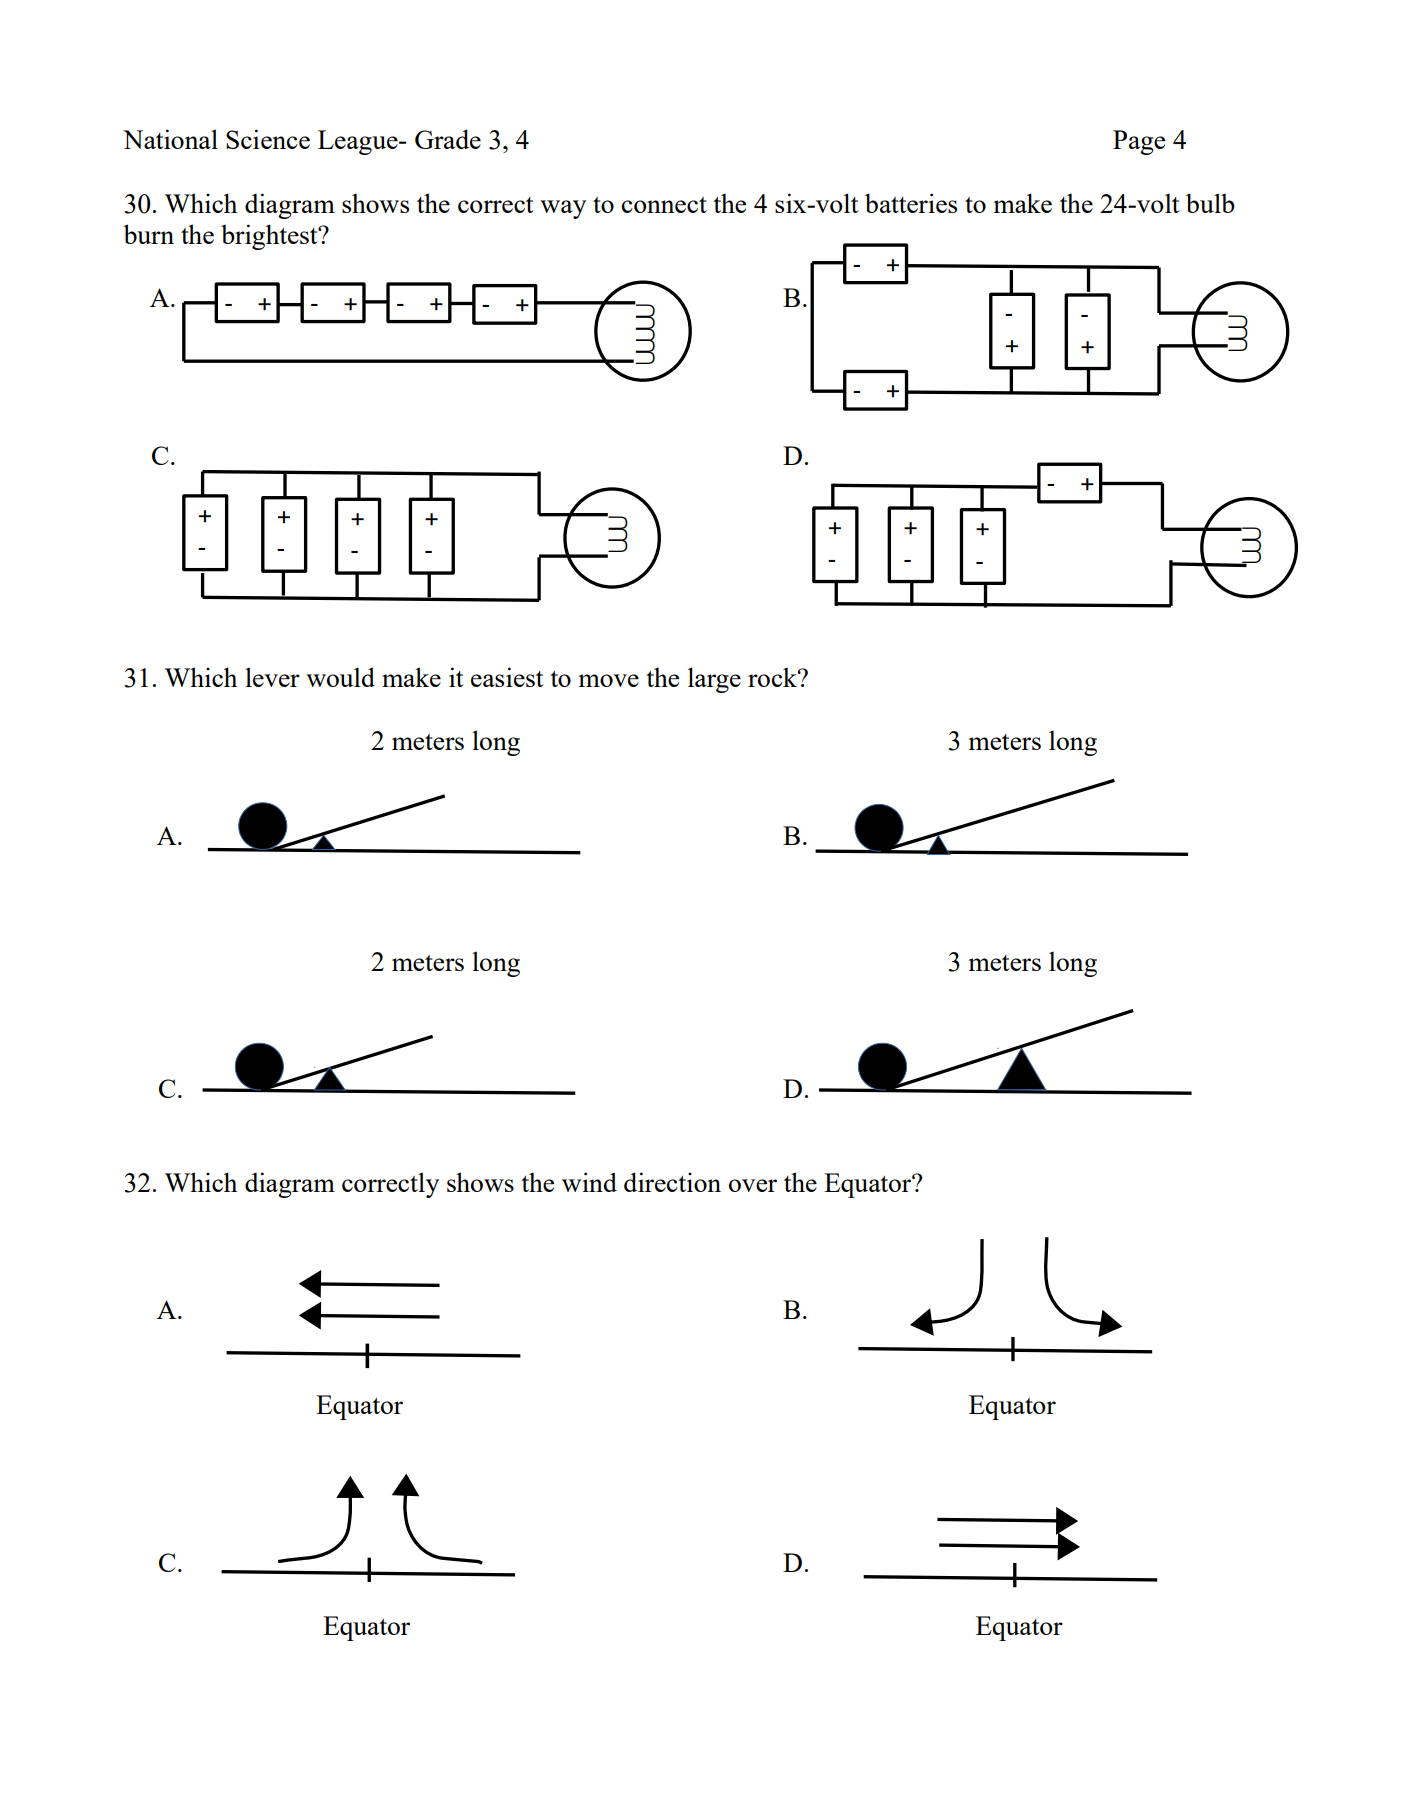 This page has height=1814, width=1401. I want to click on Page, so click(1139, 142).
